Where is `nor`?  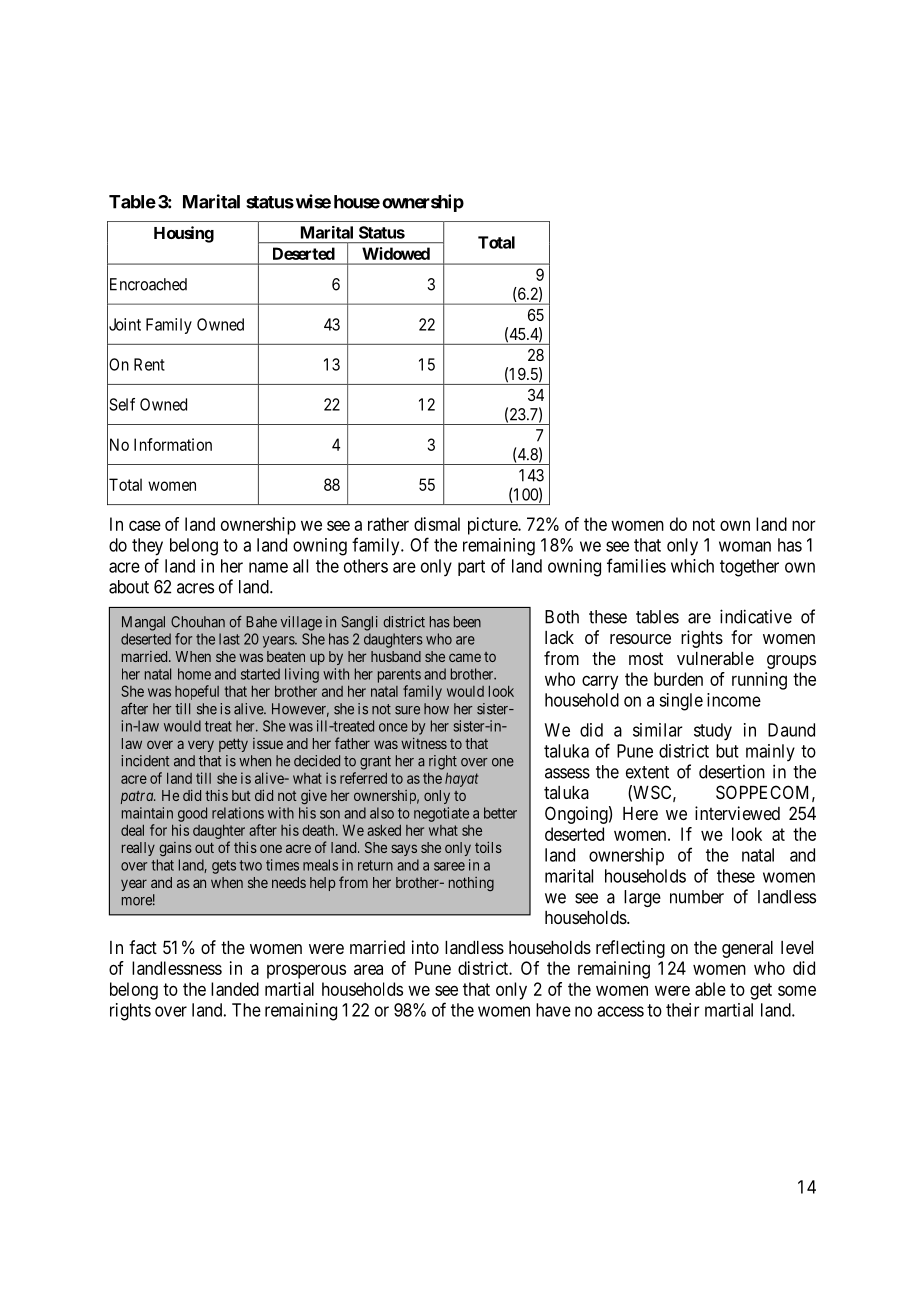
nor is located at coordinates (804, 525).
